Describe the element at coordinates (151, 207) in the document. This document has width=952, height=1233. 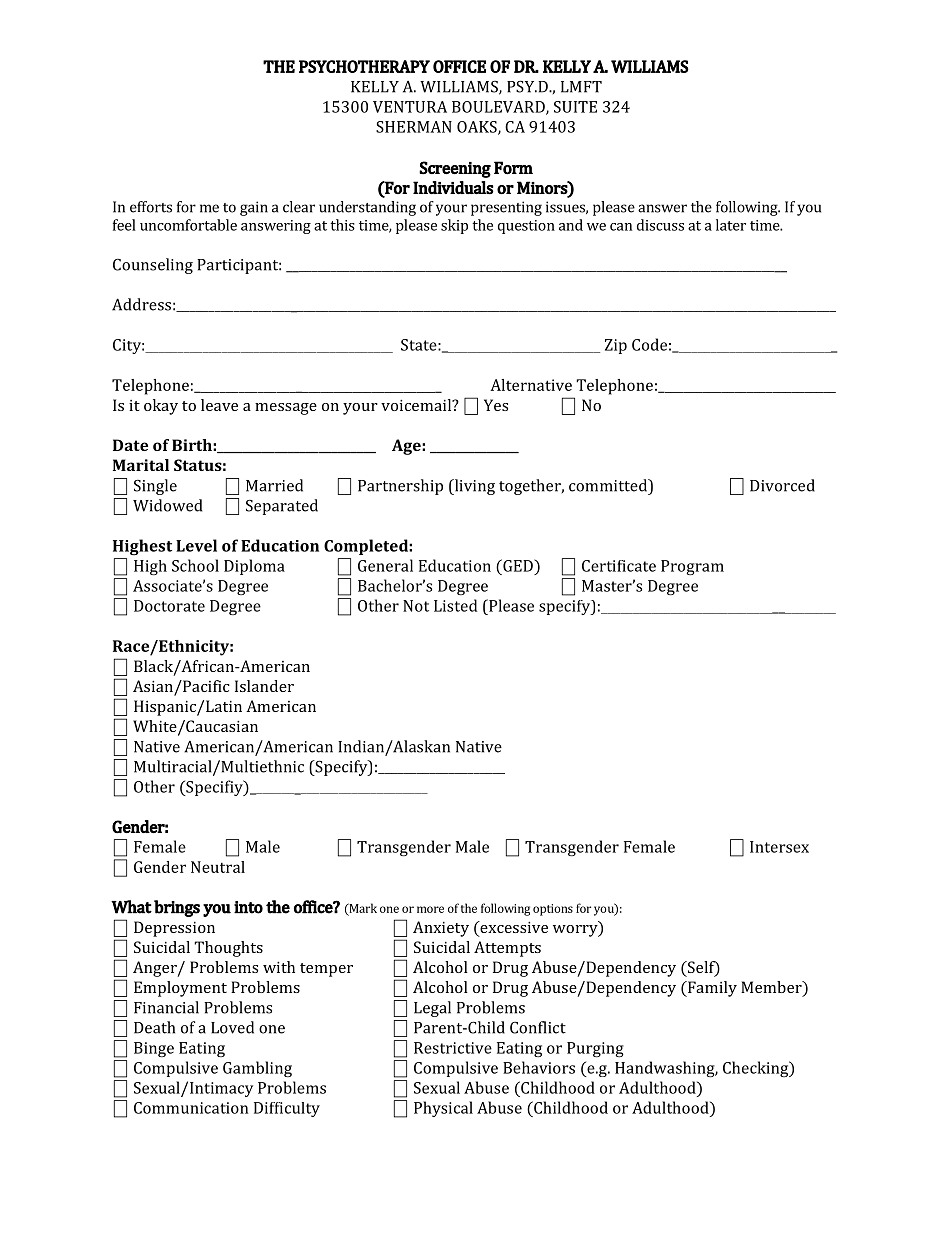
I see `efforts` at that location.
